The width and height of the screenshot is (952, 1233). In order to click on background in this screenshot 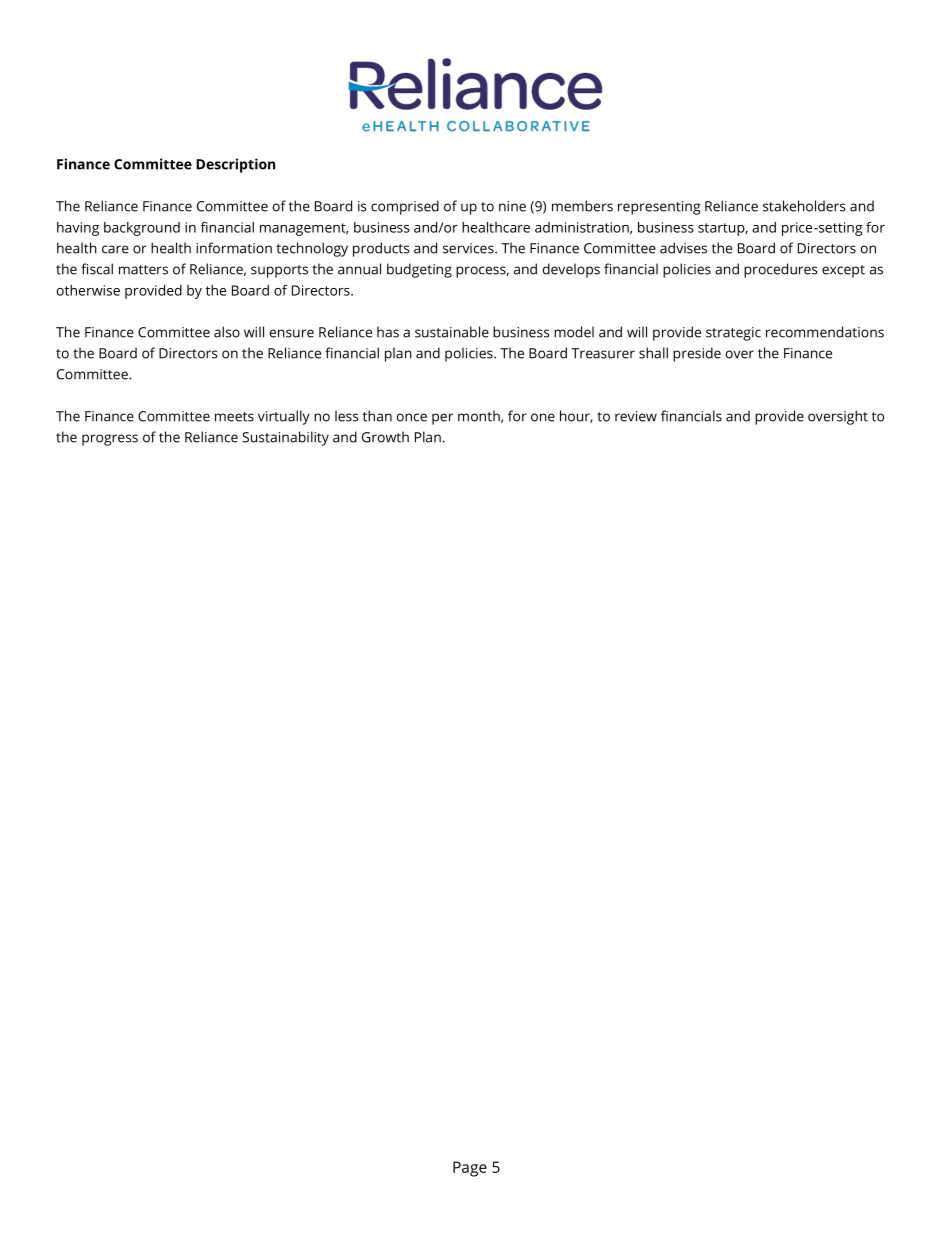, I will do `click(142, 229)`.
